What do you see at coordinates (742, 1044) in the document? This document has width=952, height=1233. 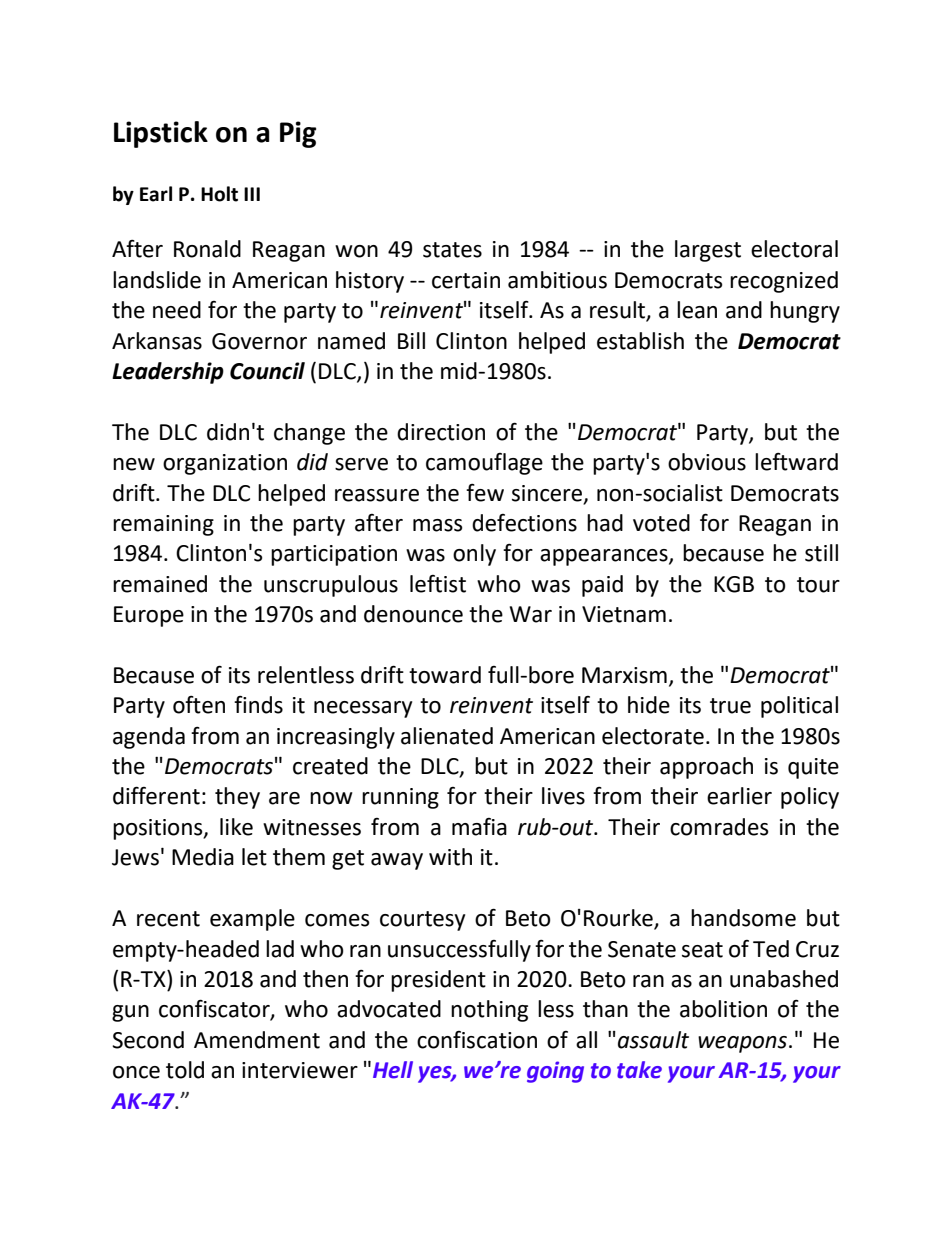 I see `weapons` at bounding box center [742, 1044].
